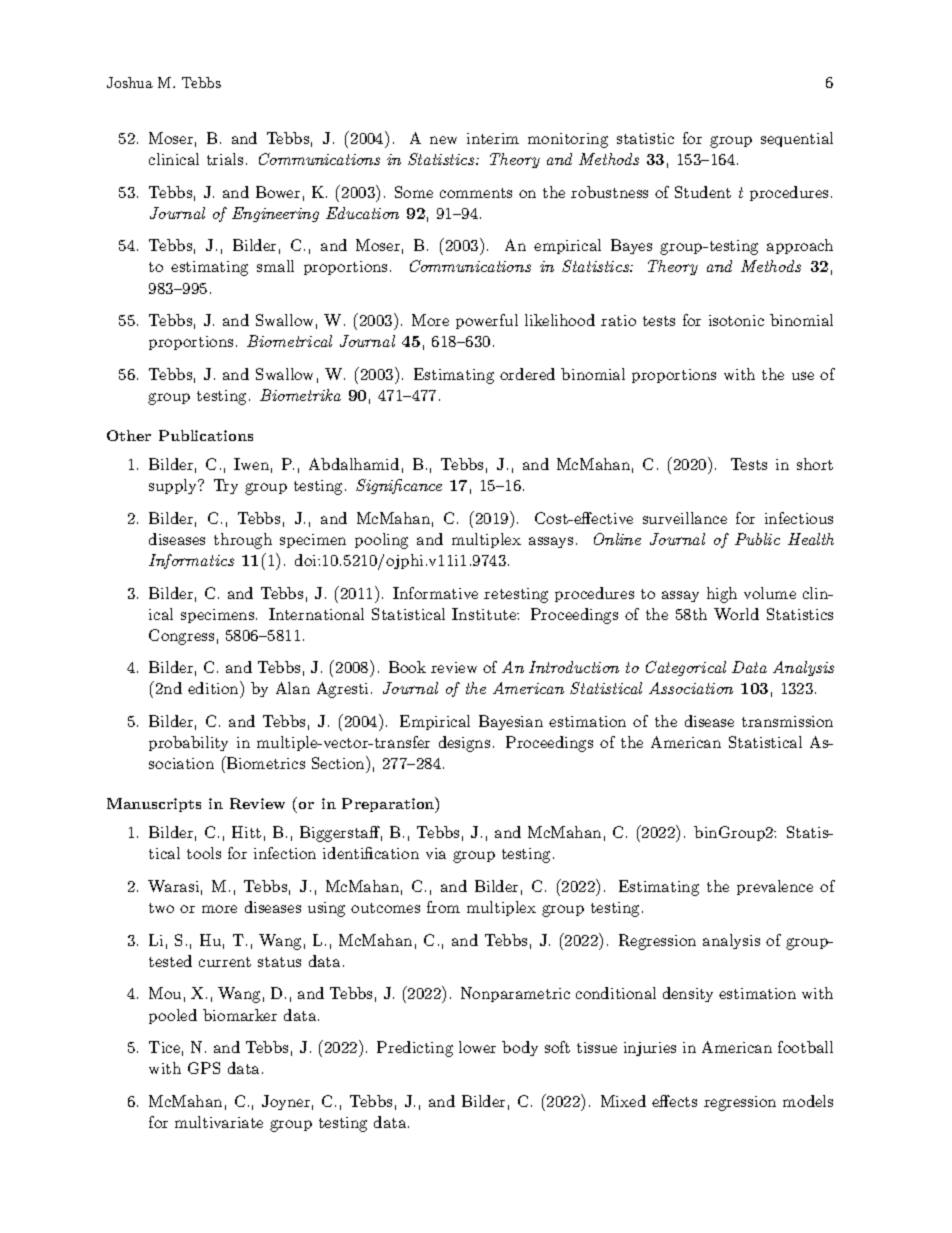 The width and height of the document is (952, 1233). What do you see at coordinates (204, 1068) in the document?
I see `GPS` at bounding box center [204, 1068].
